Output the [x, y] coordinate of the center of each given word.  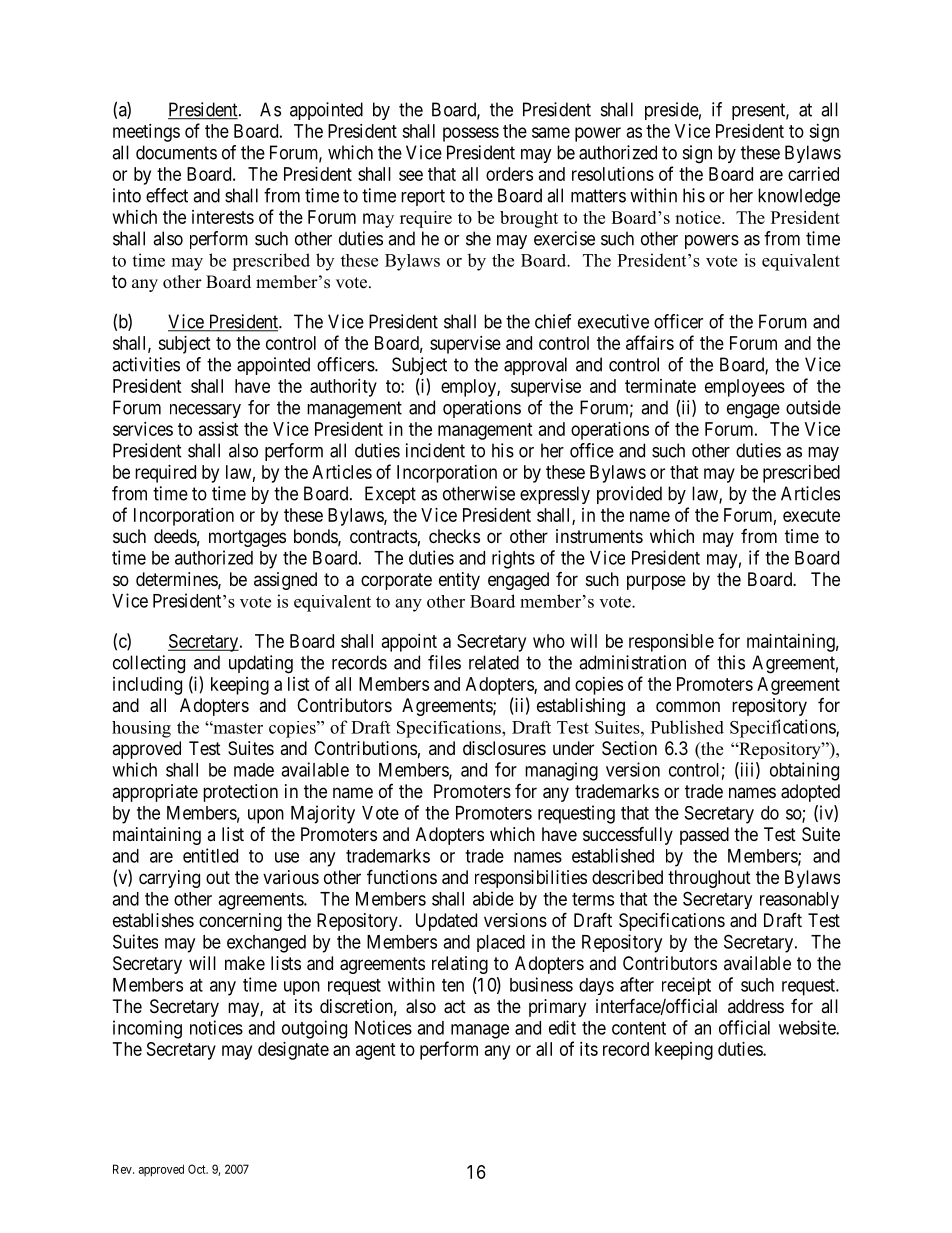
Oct [198, 1169]
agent [376, 1051]
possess [471, 134]
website [808, 1027]
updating [261, 664]
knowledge [799, 197]
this [731, 662]
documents [176, 152]
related [494, 662]
